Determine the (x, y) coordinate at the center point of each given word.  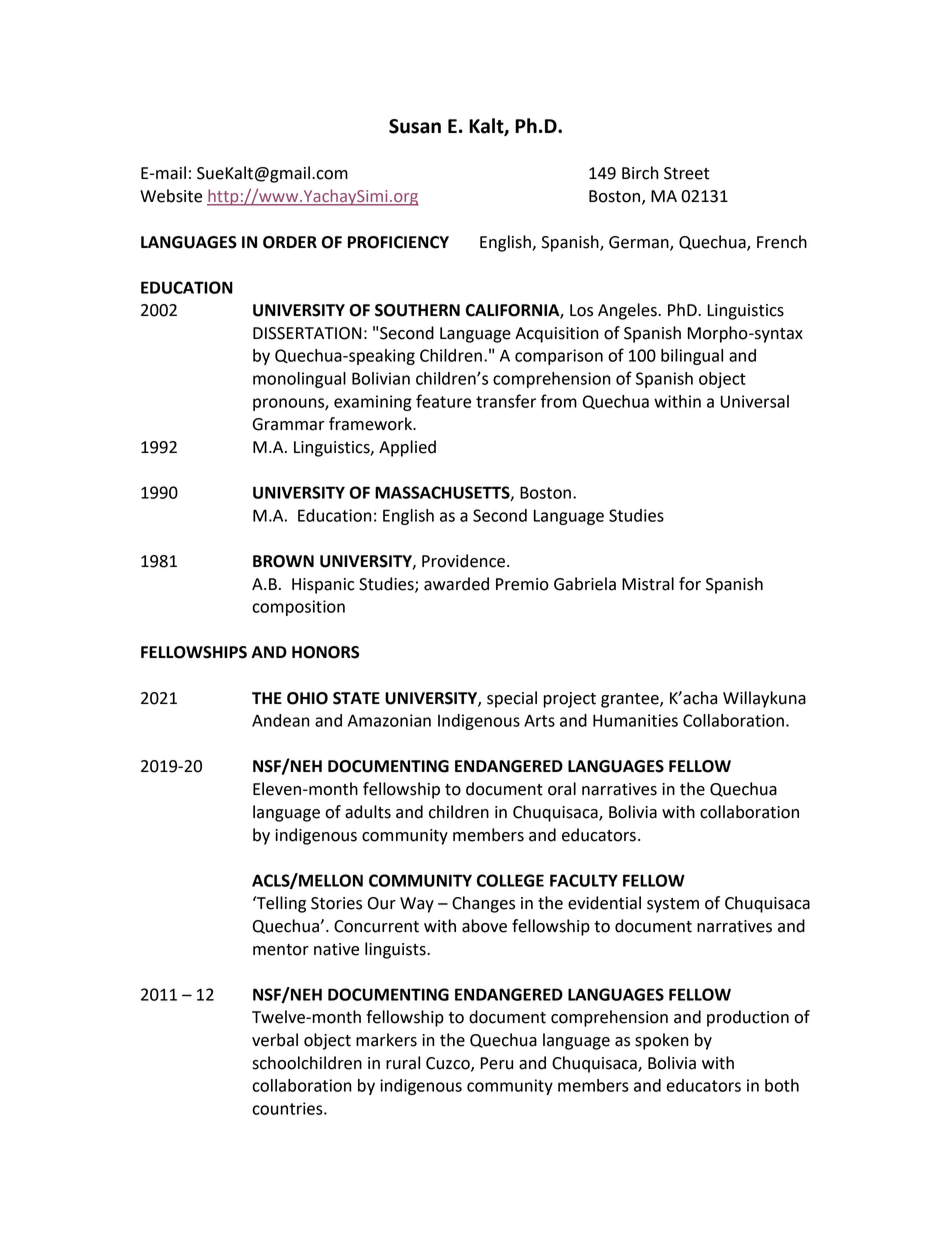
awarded (456, 584)
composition (298, 608)
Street (686, 173)
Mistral (648, 584)
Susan (415, 126)
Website (171, 196)
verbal (275, 1040)
